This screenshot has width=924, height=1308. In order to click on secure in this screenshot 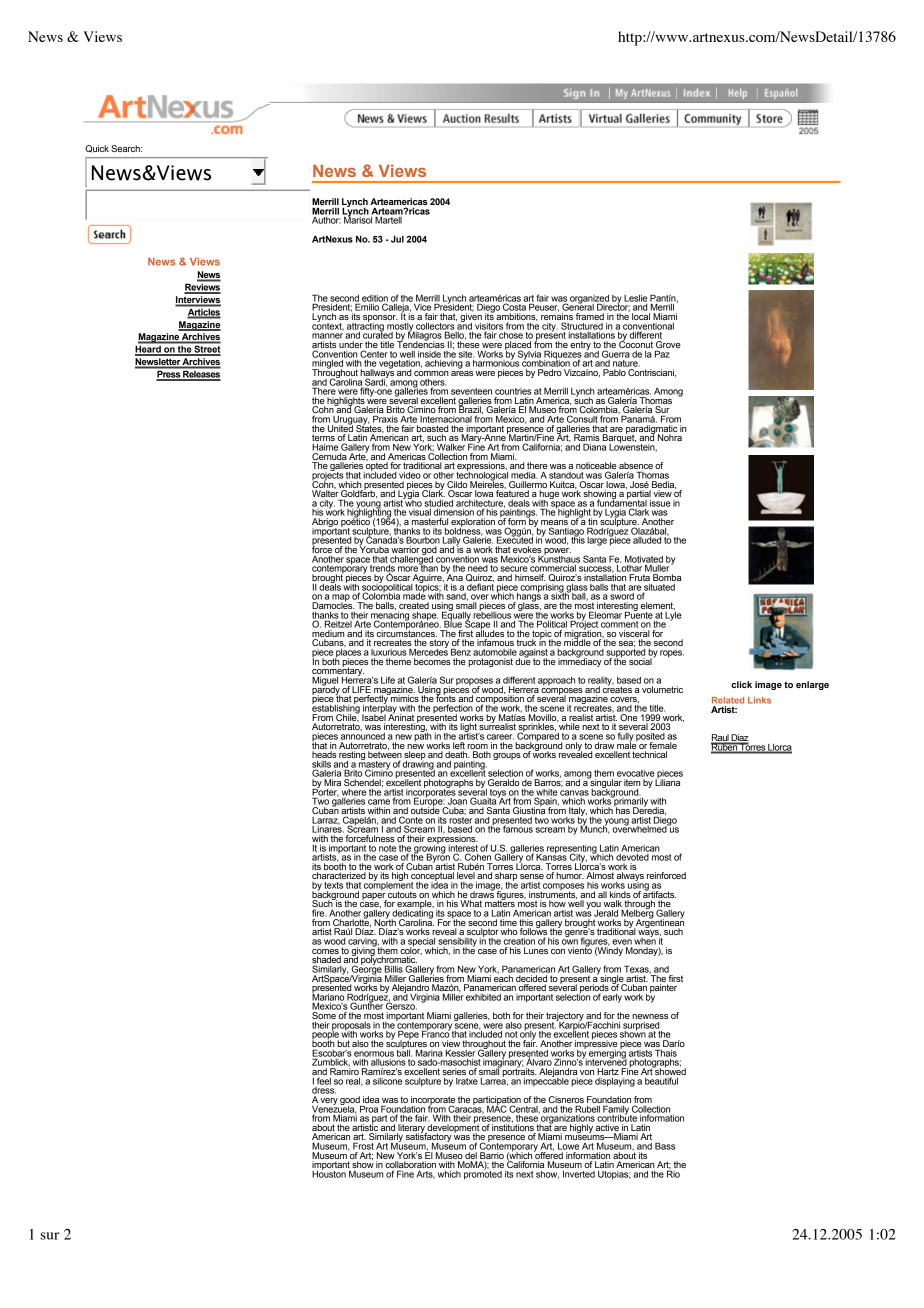, I will do `click(514, 569)`.
